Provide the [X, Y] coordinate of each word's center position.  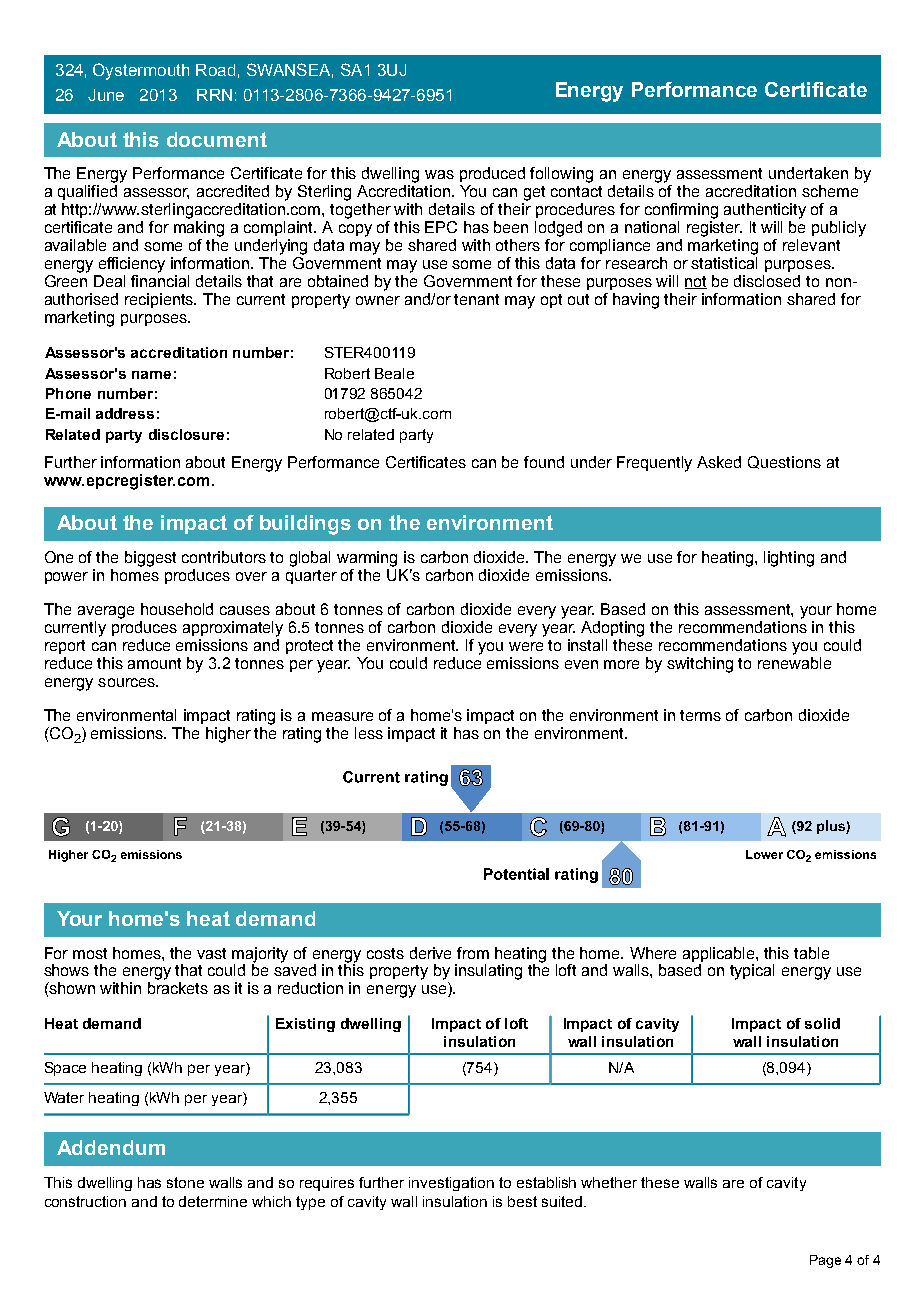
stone [185, 1182]
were [526, 646]
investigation [451, 1184]
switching [700, 665]
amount [154, 663]
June [106, 95]
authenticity [765, 211]
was [439, 174]
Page [825, 1261]
